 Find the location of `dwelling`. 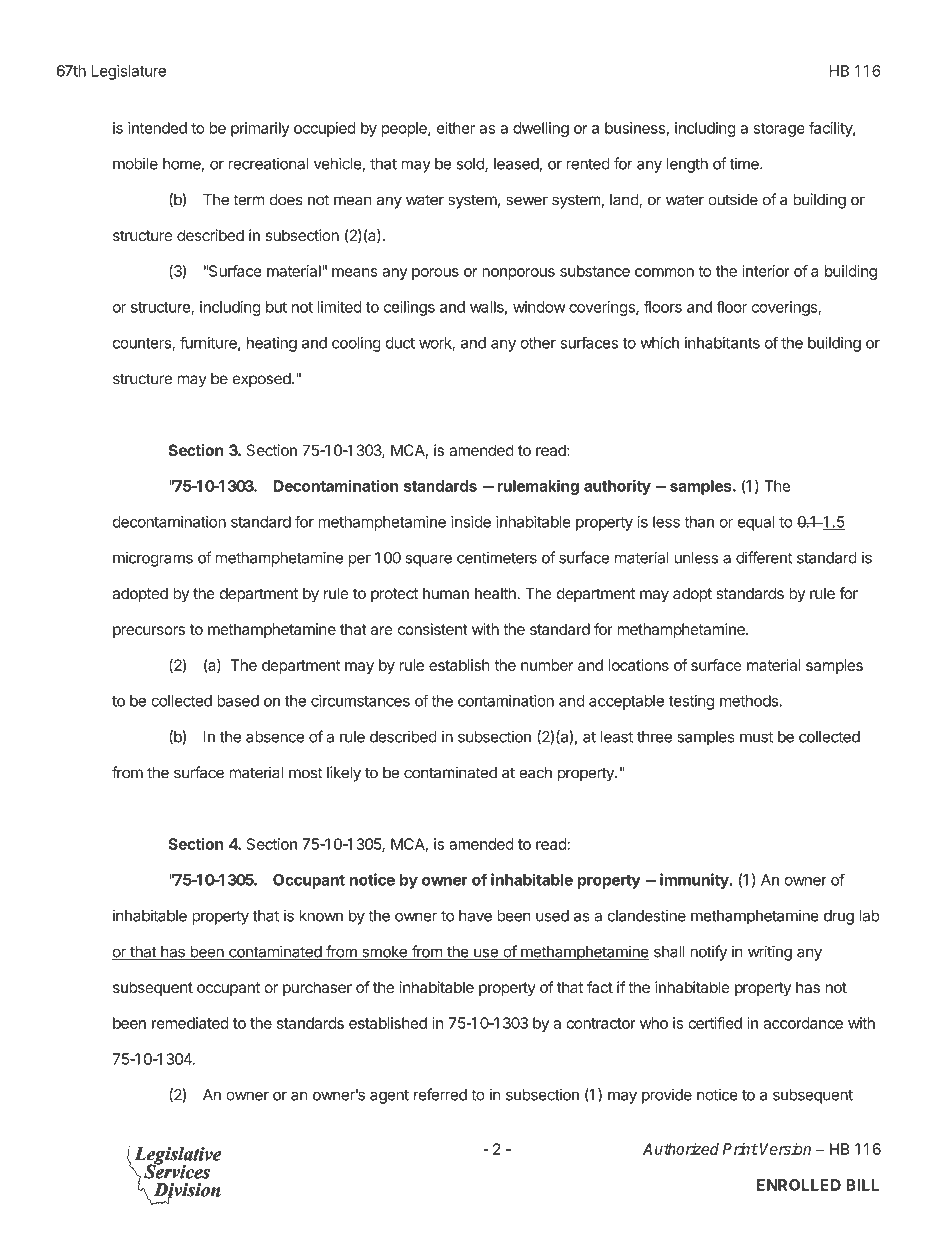

dwelling is located at coordinates (541, 129).
